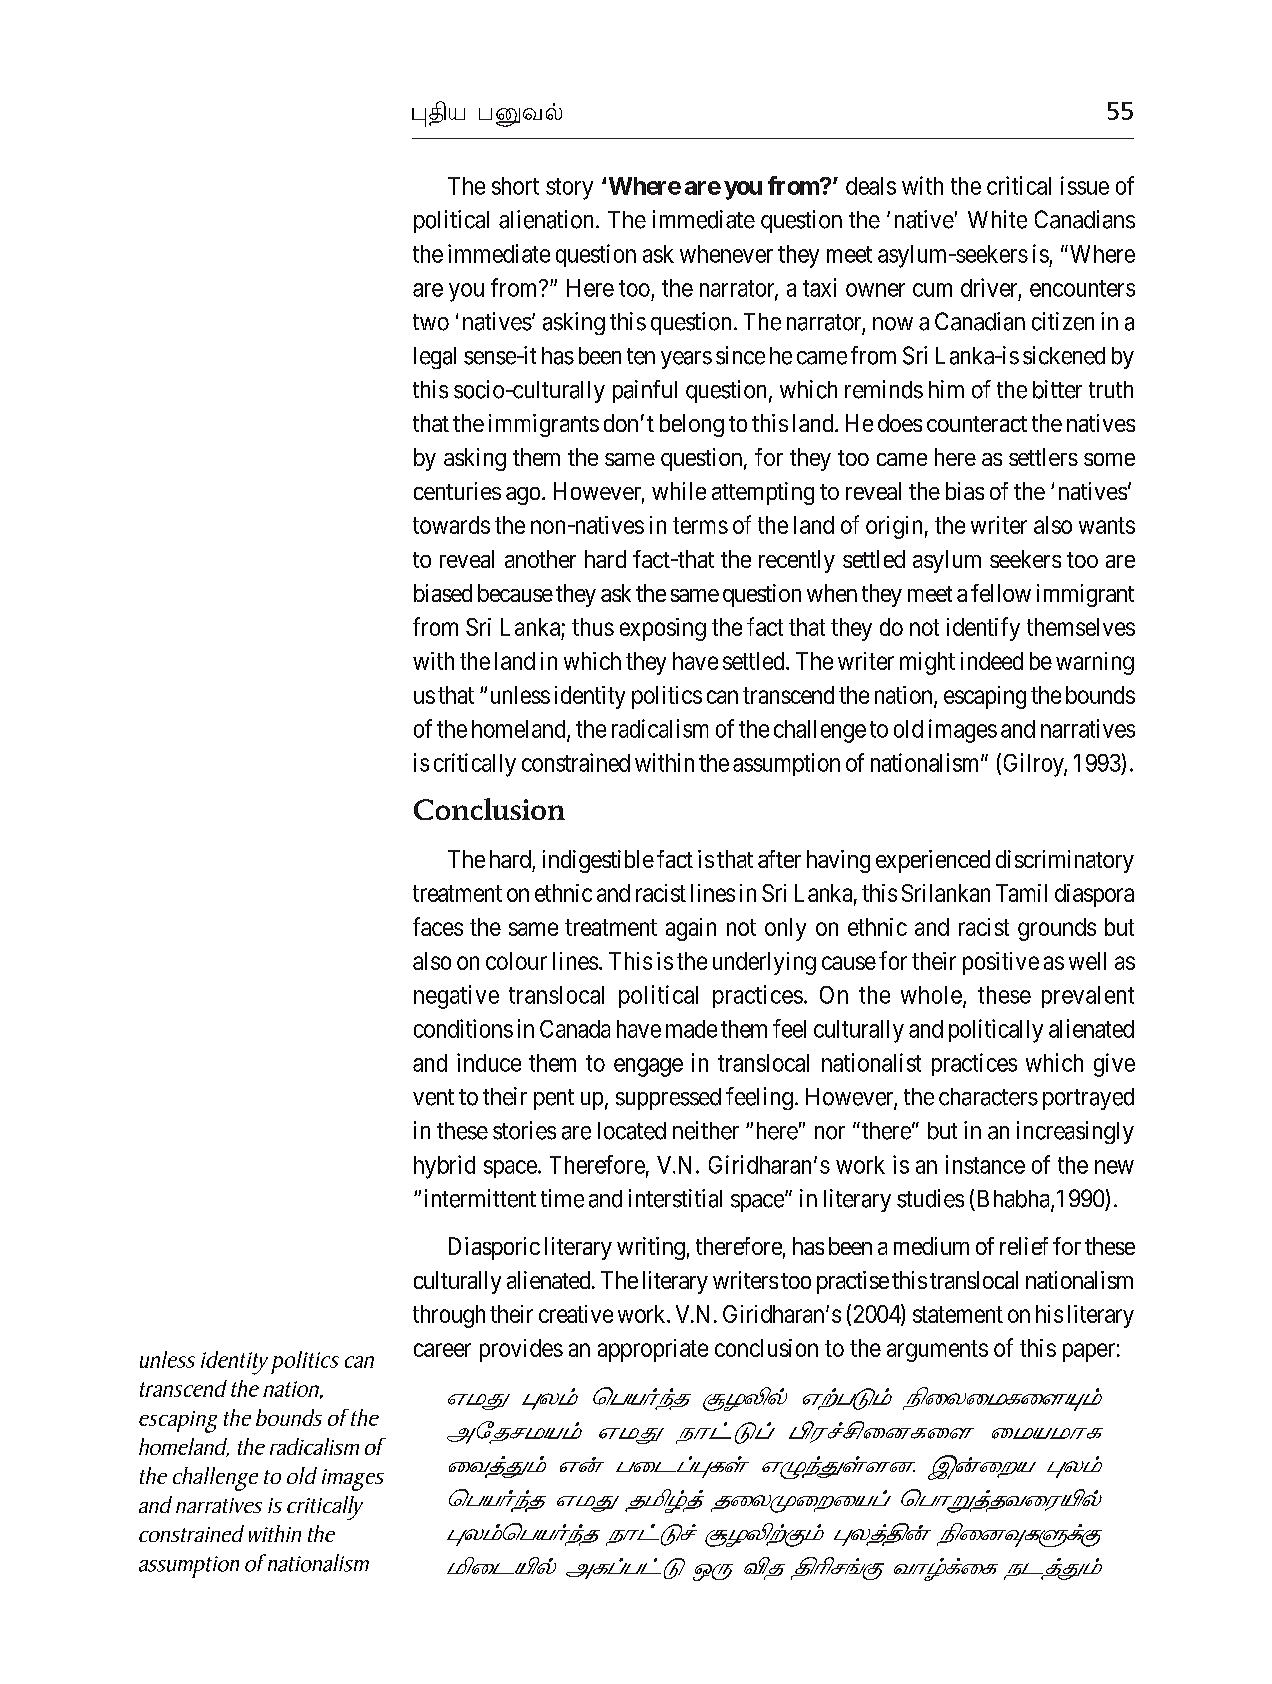  What do you see at coordinates (515, 186) in the screenshot?
I see `short` at bounding box center [515, 186].
